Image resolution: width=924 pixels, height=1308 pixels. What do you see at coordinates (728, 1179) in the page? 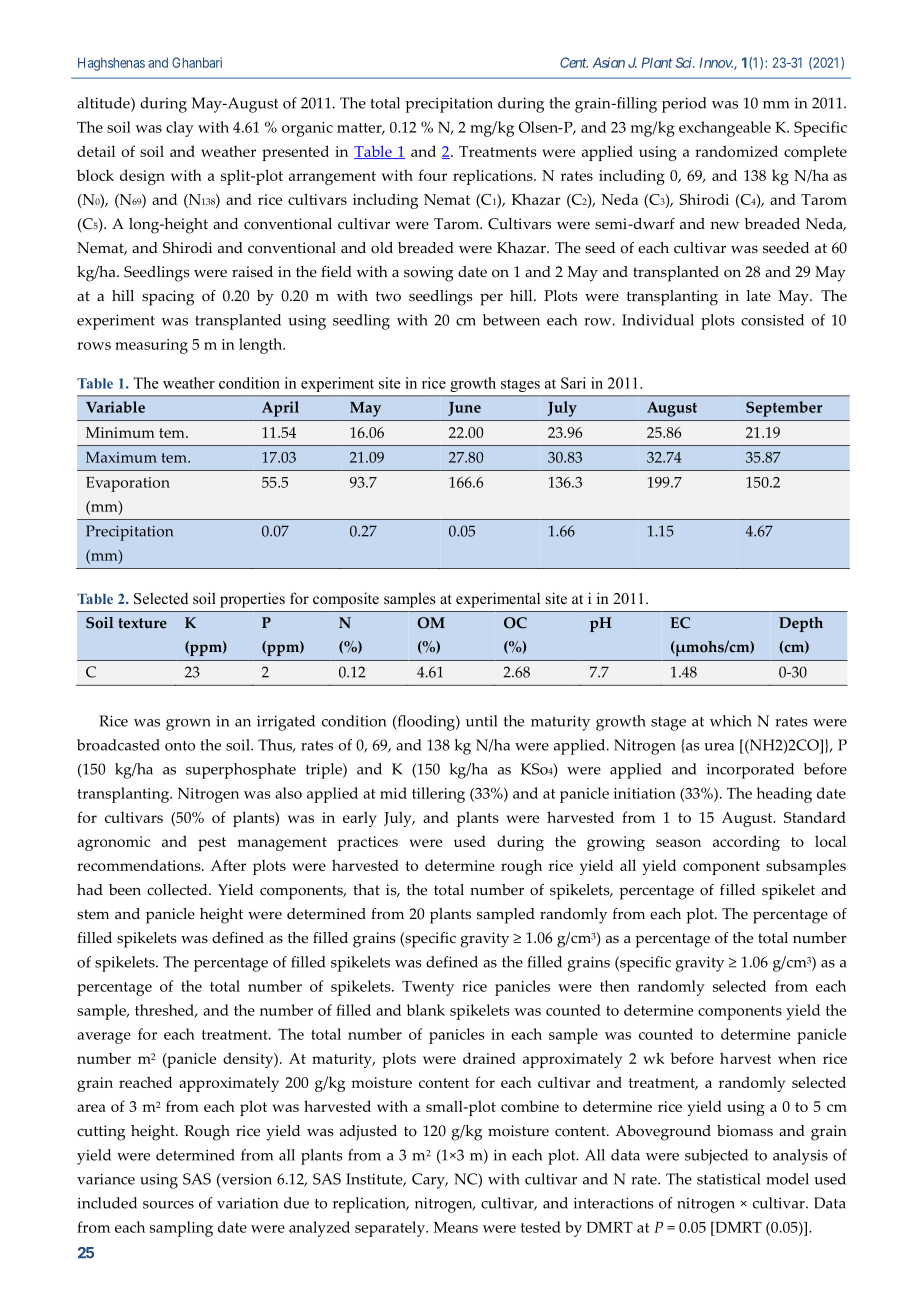
I see `statistical` at bounding box center [728, 1179].
